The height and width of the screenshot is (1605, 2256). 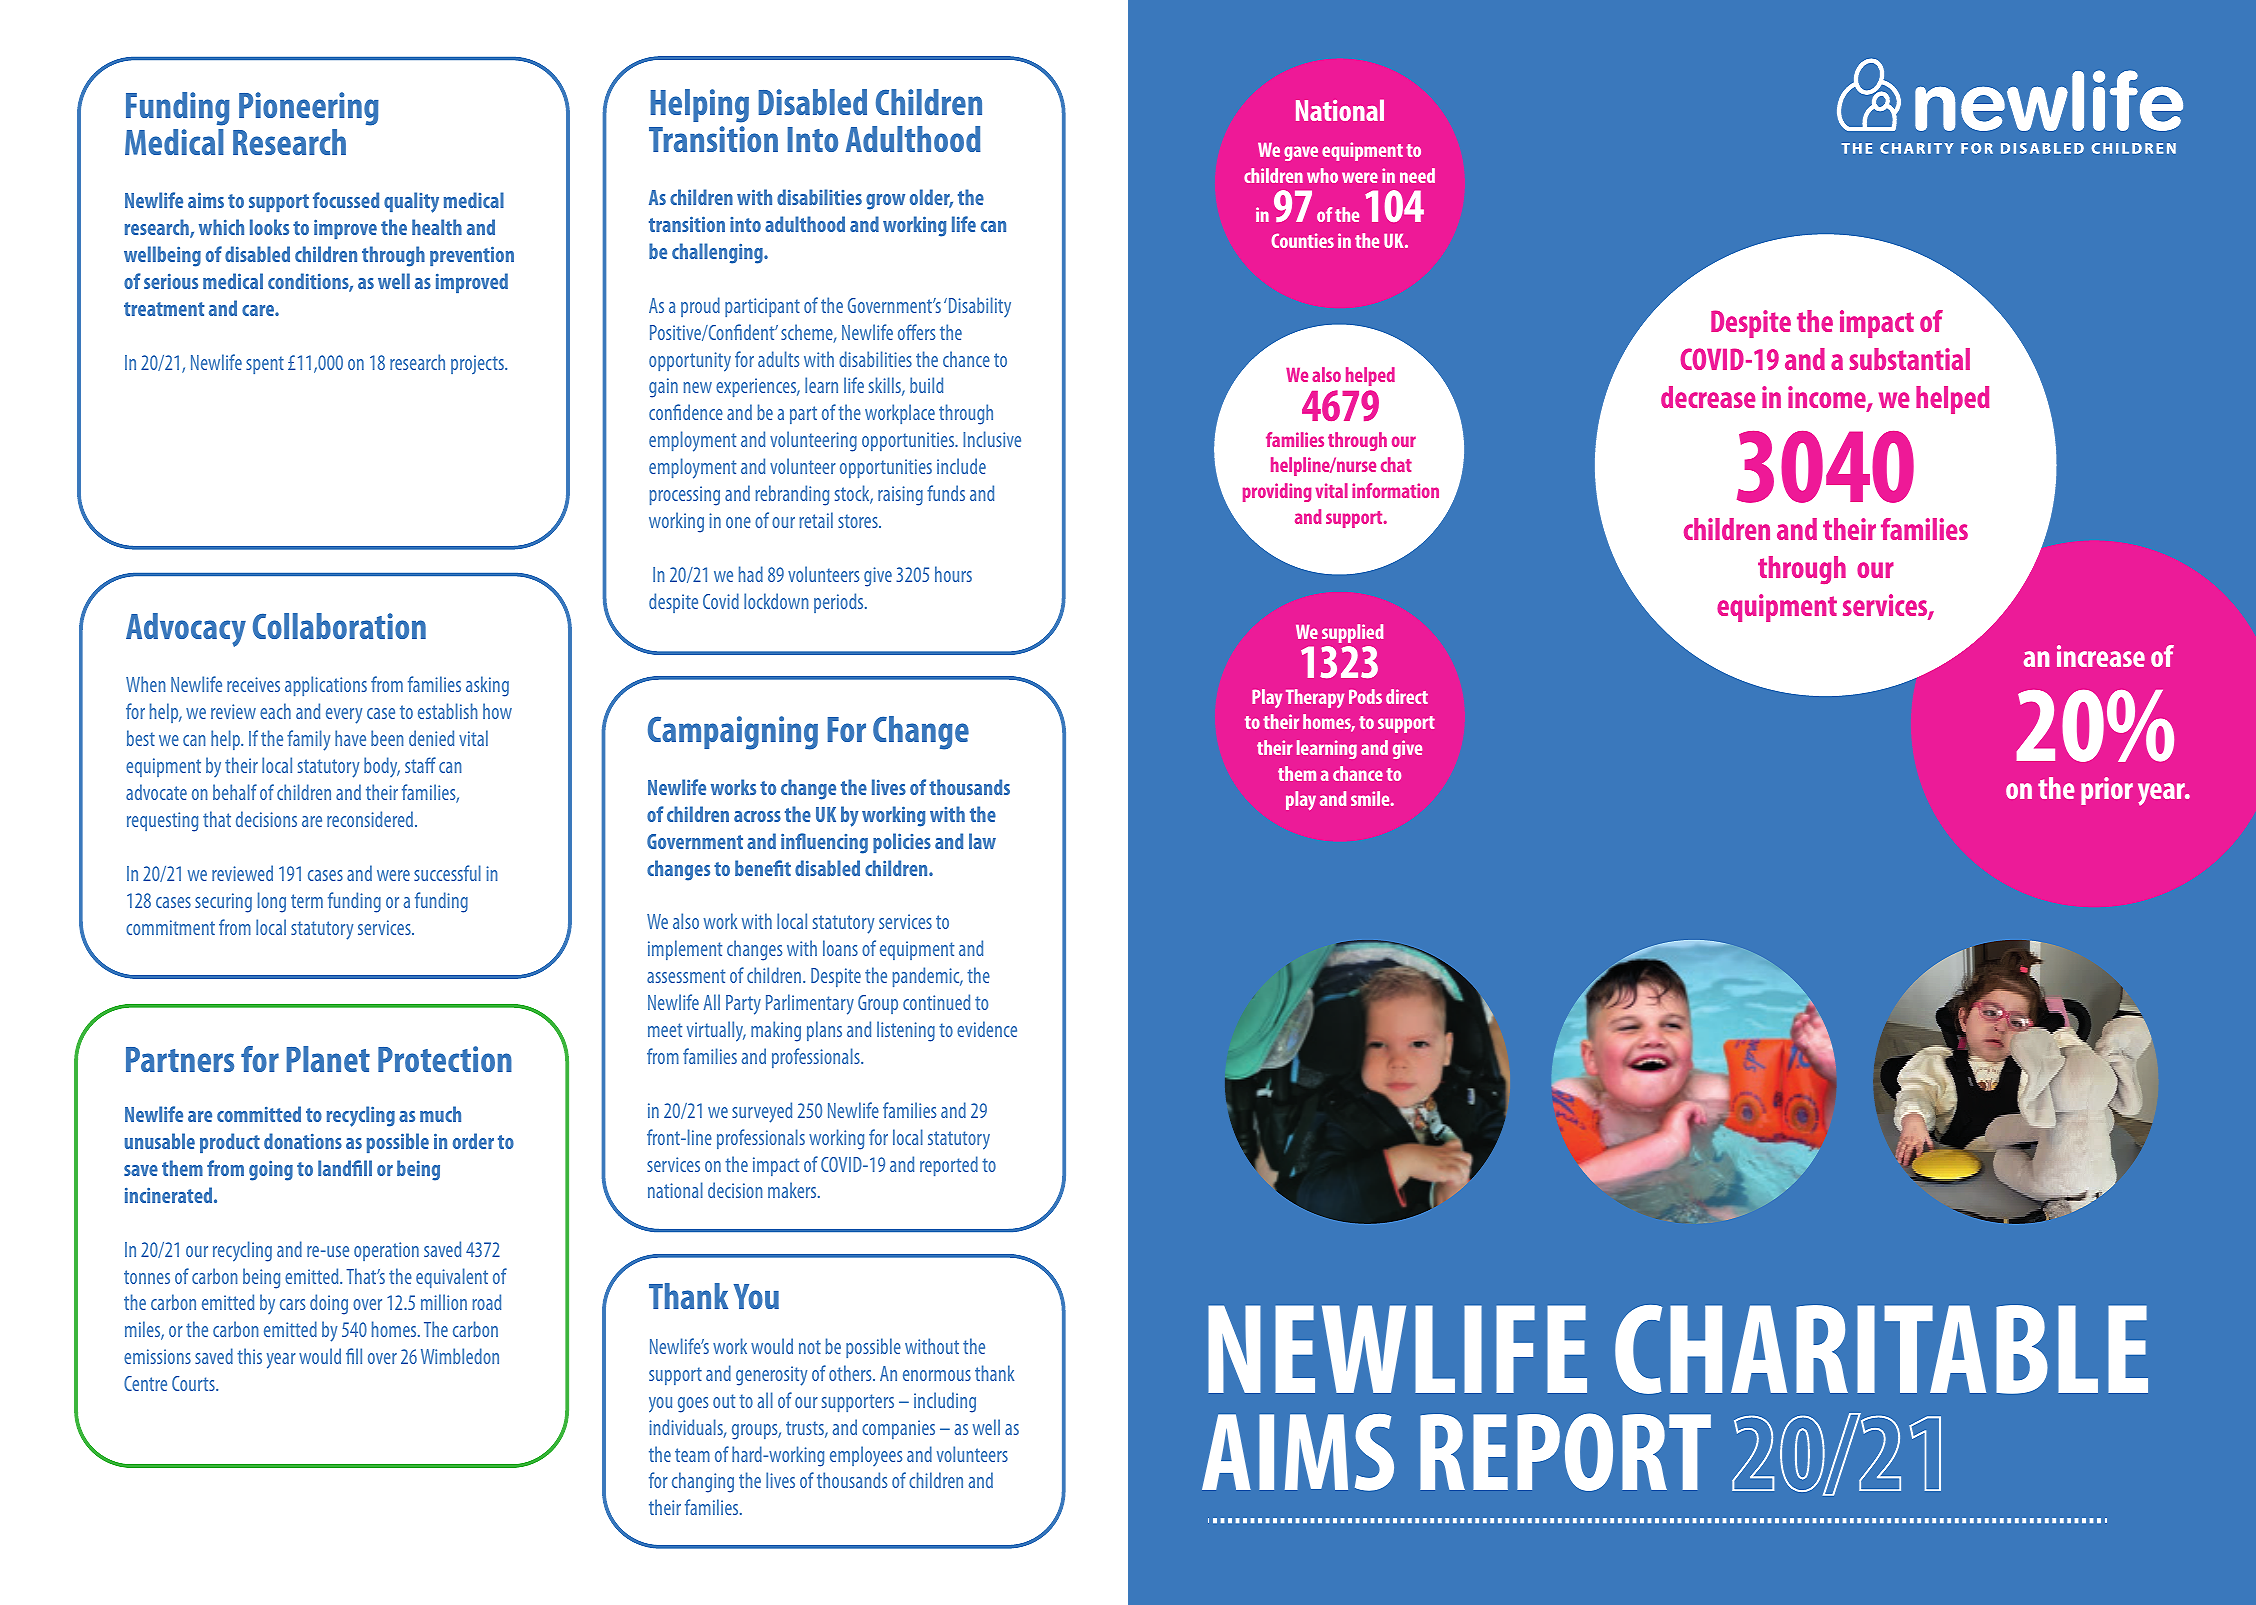 I want to click on Collaboration, so click(x=339, y=626).
